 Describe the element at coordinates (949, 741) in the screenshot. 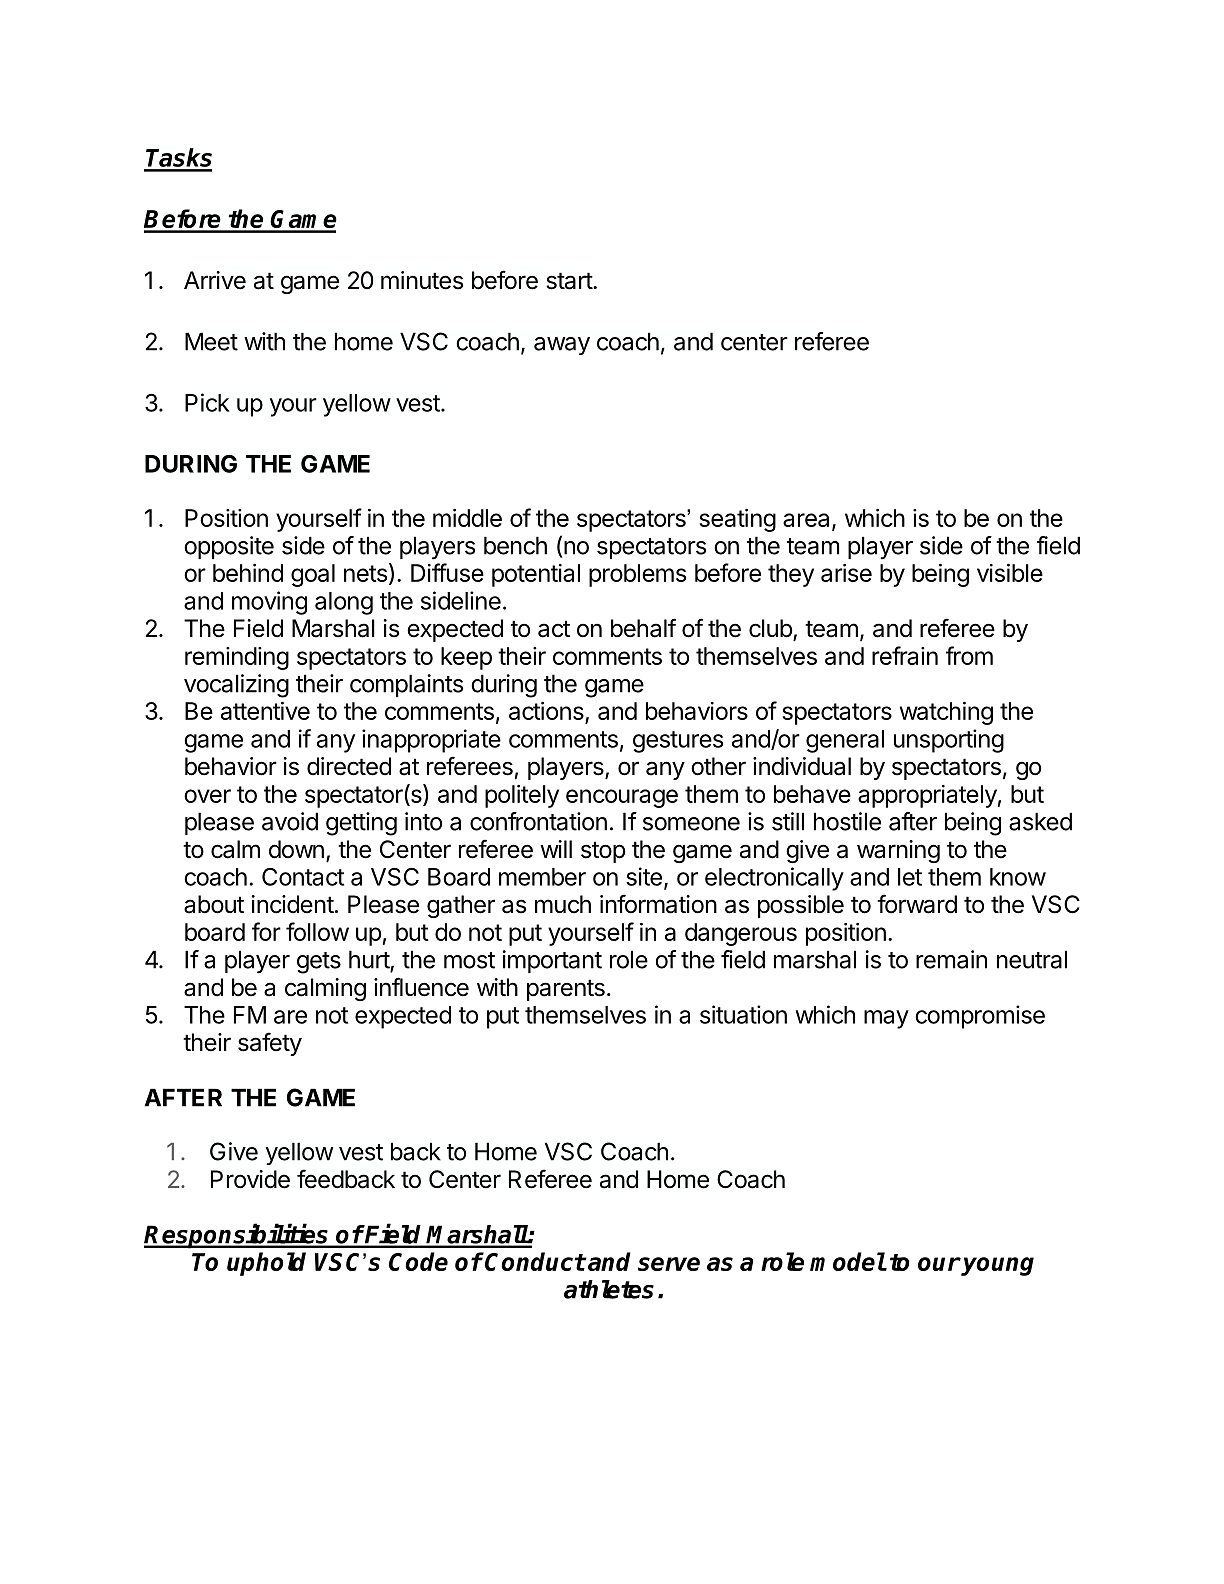

I see `unsporting` at that location.
